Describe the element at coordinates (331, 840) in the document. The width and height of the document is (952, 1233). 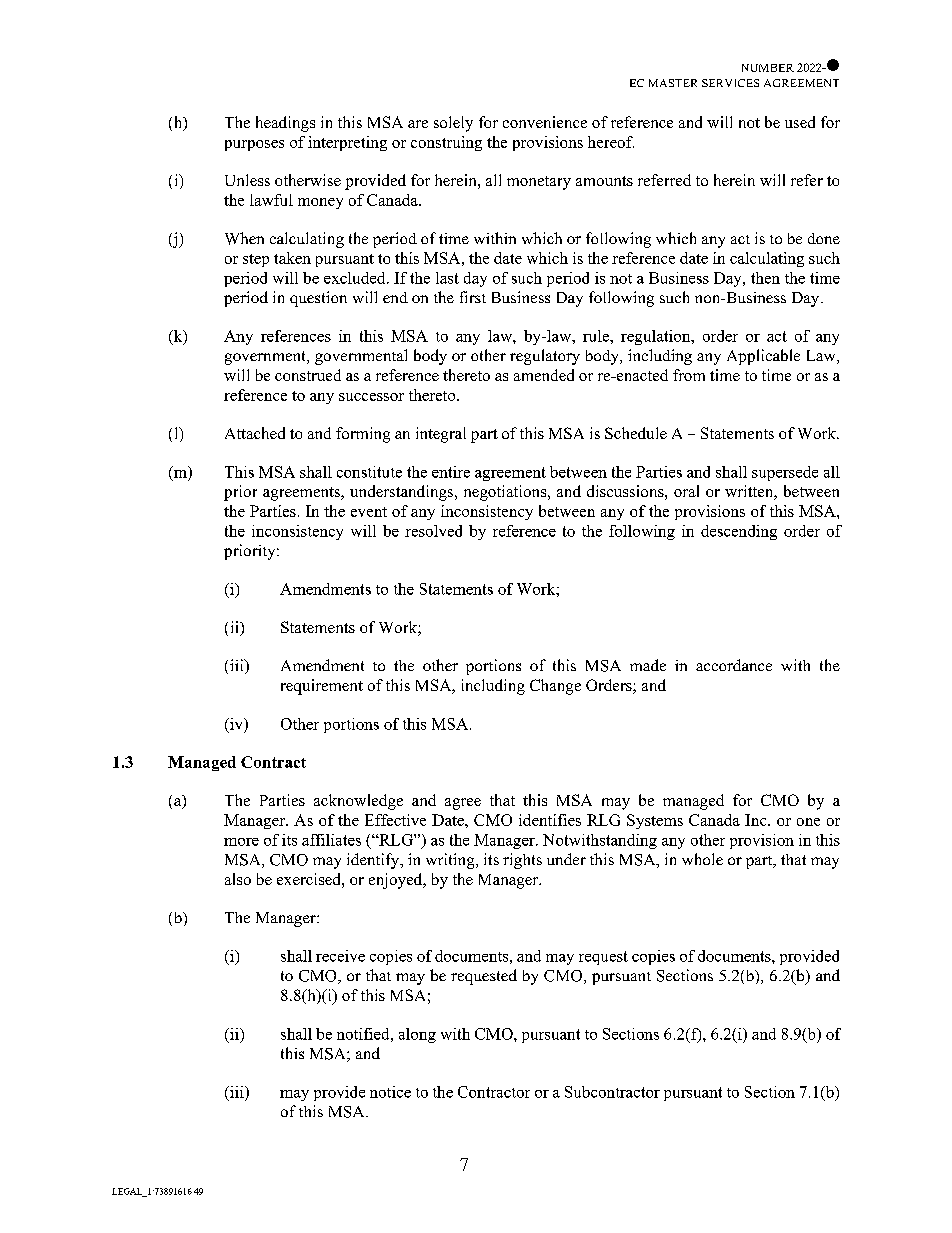
I see `affiliates` at that location.
